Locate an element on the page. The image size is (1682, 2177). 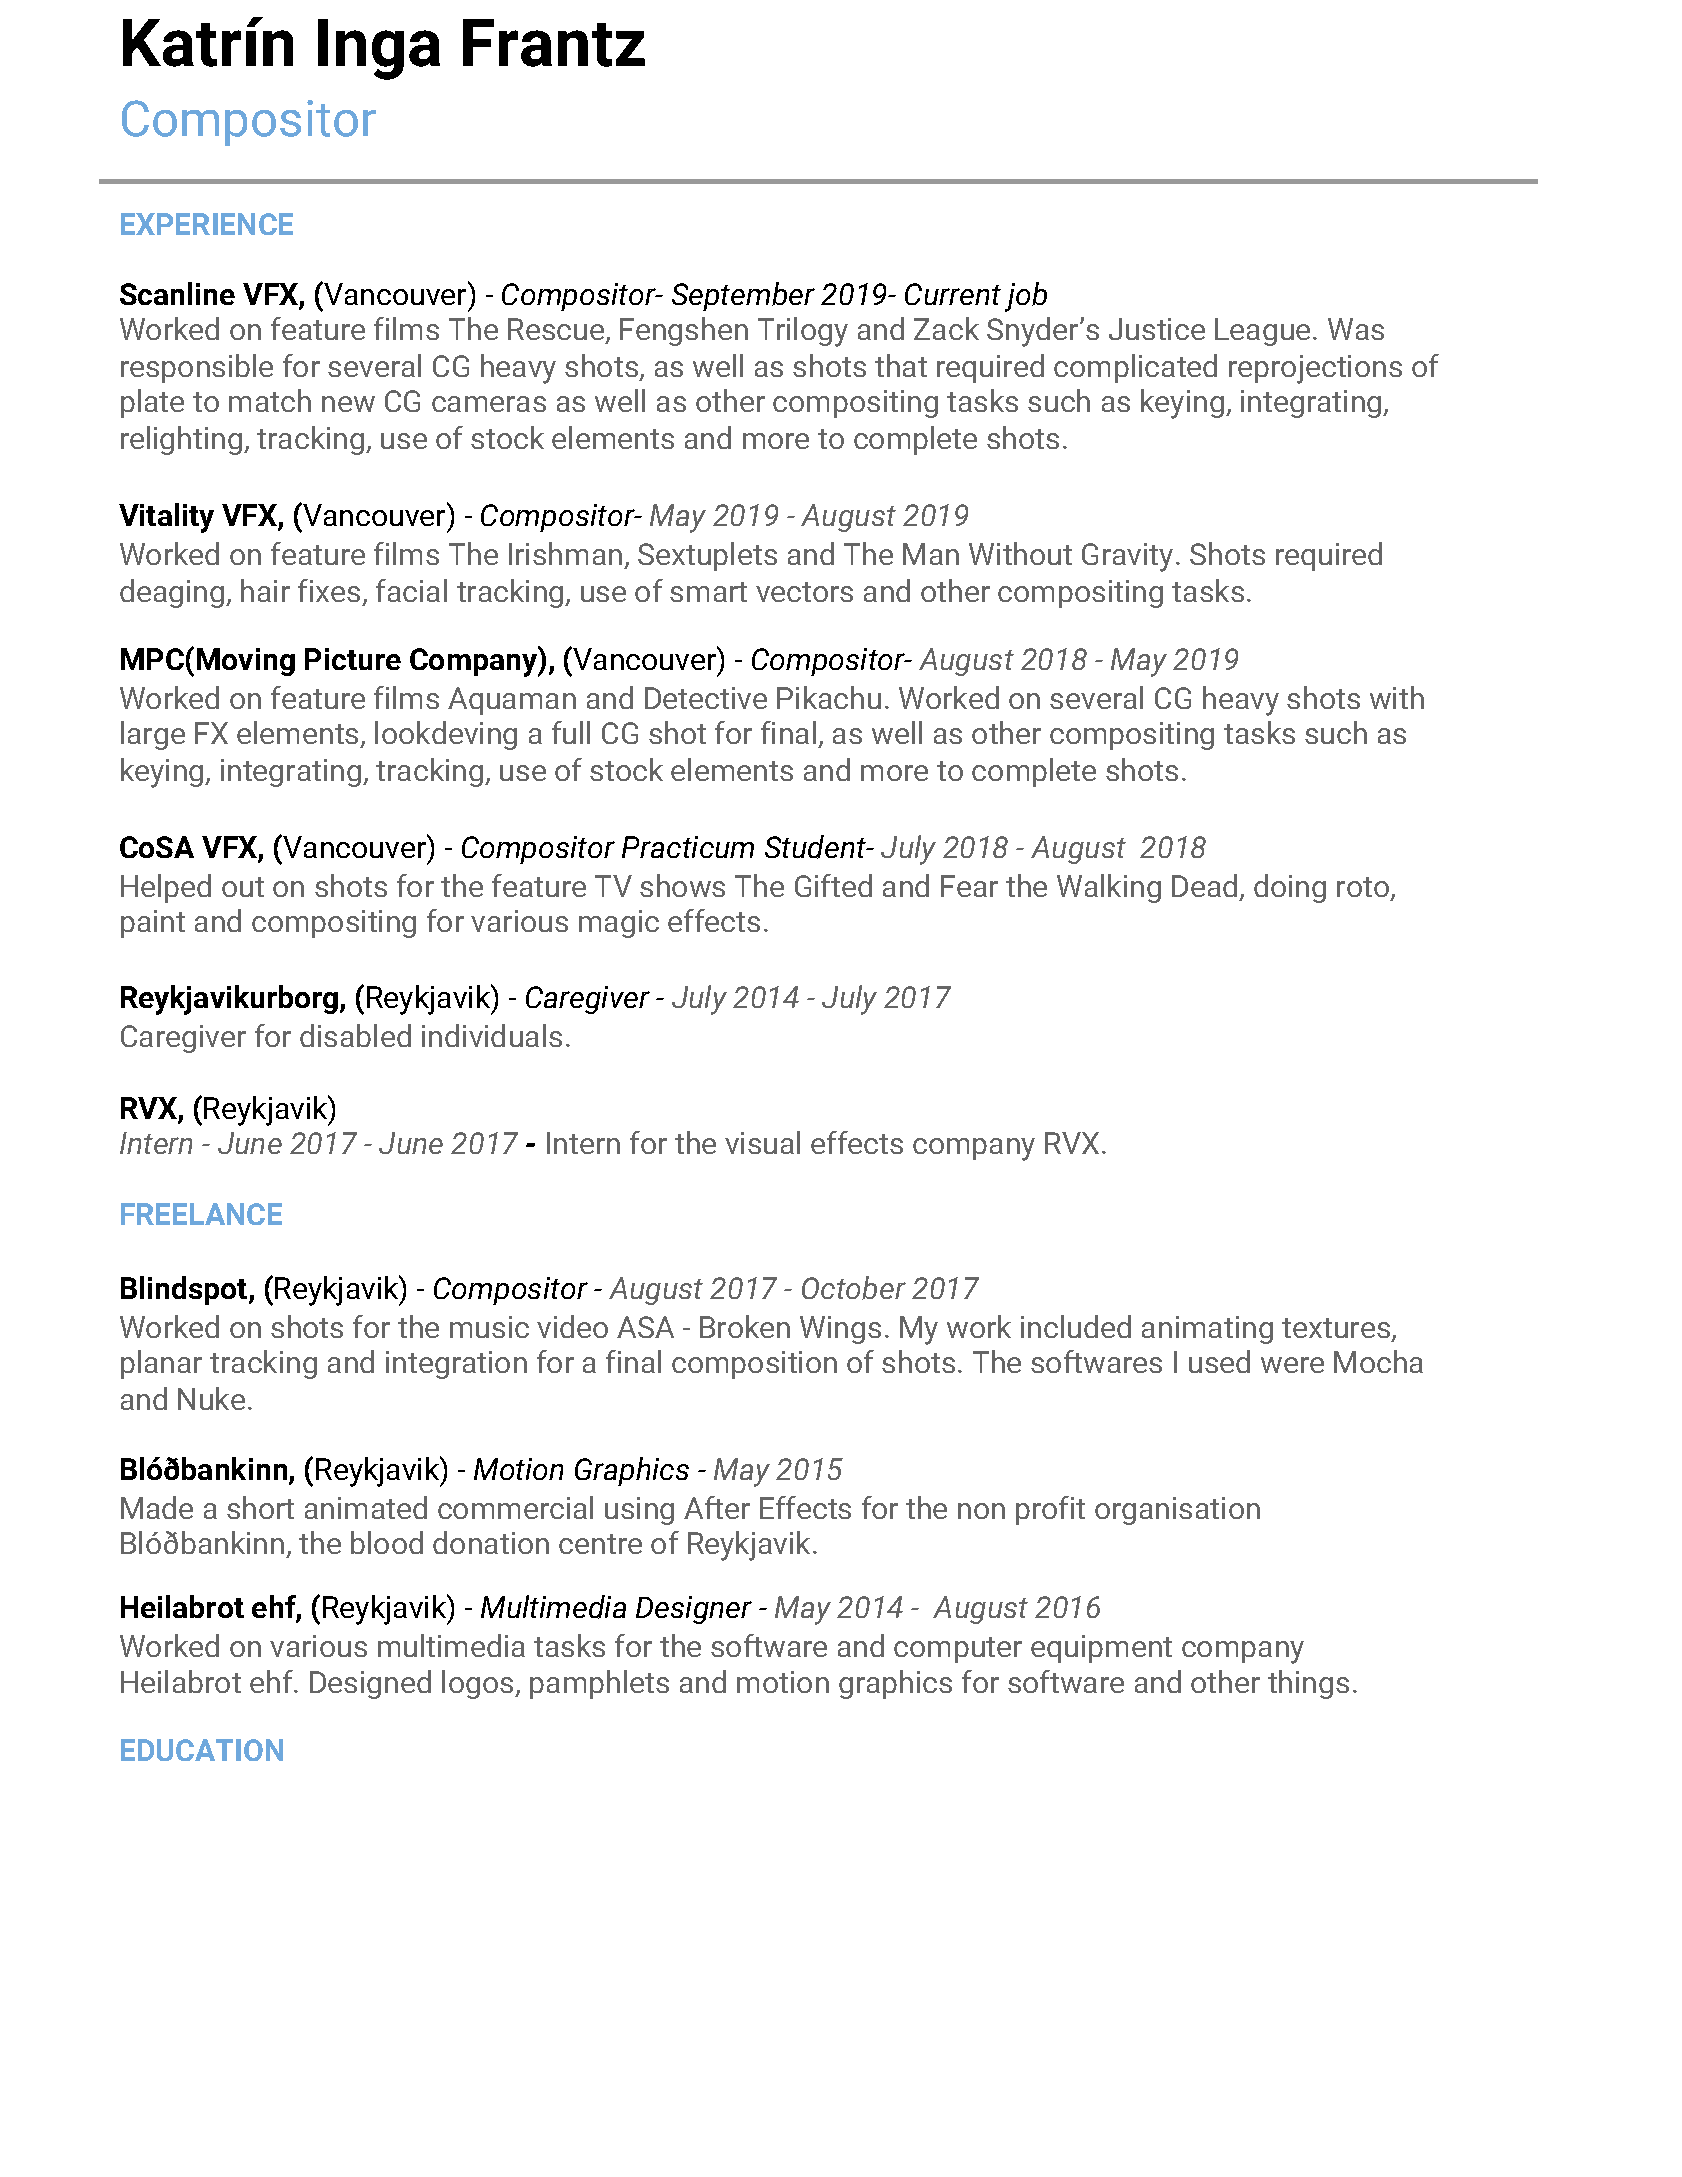
Gifted is located at coordinates (833, 885).
